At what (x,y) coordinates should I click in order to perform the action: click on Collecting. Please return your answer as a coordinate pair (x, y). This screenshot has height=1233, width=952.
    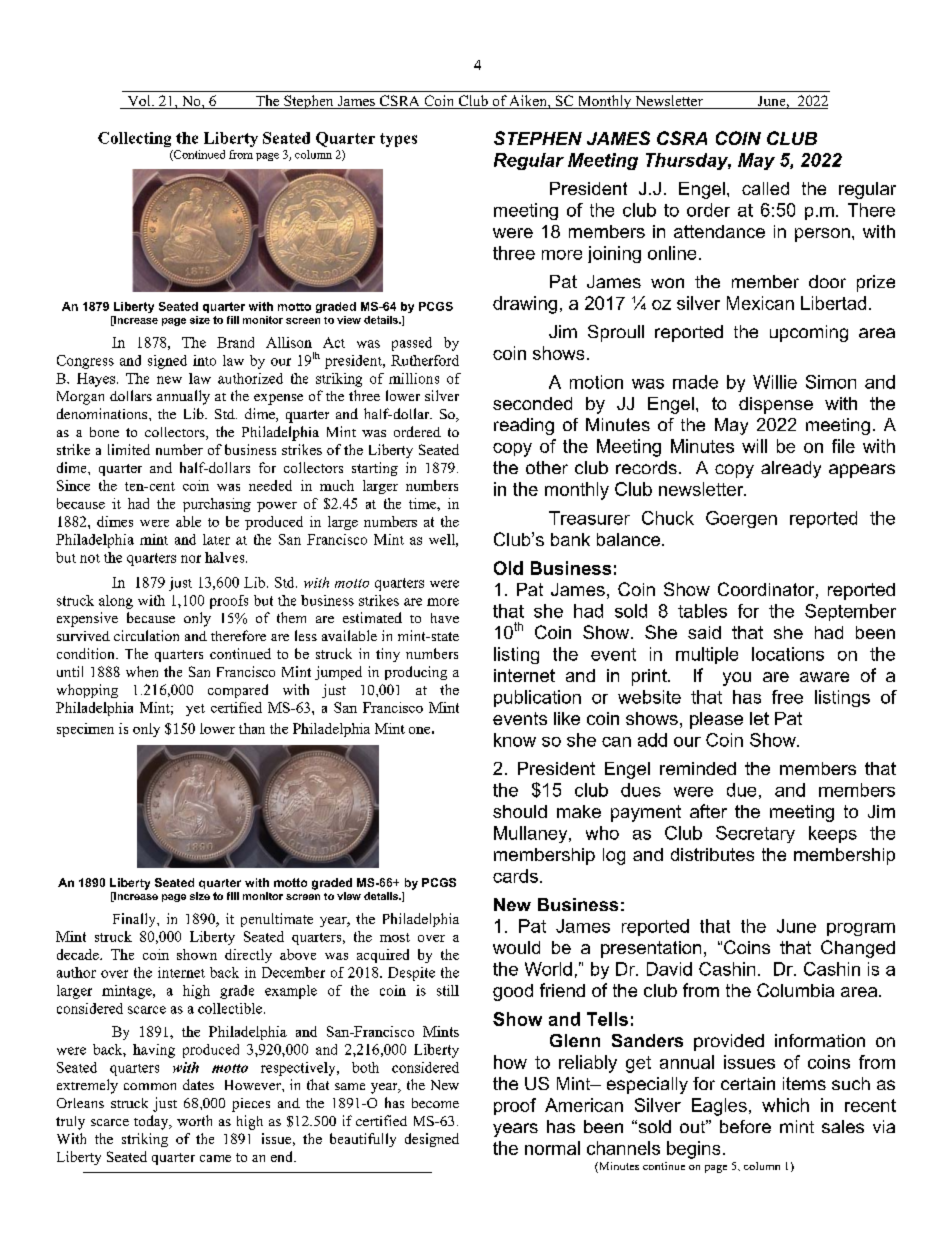
    Looking at the image, I should click on (134, 139).
